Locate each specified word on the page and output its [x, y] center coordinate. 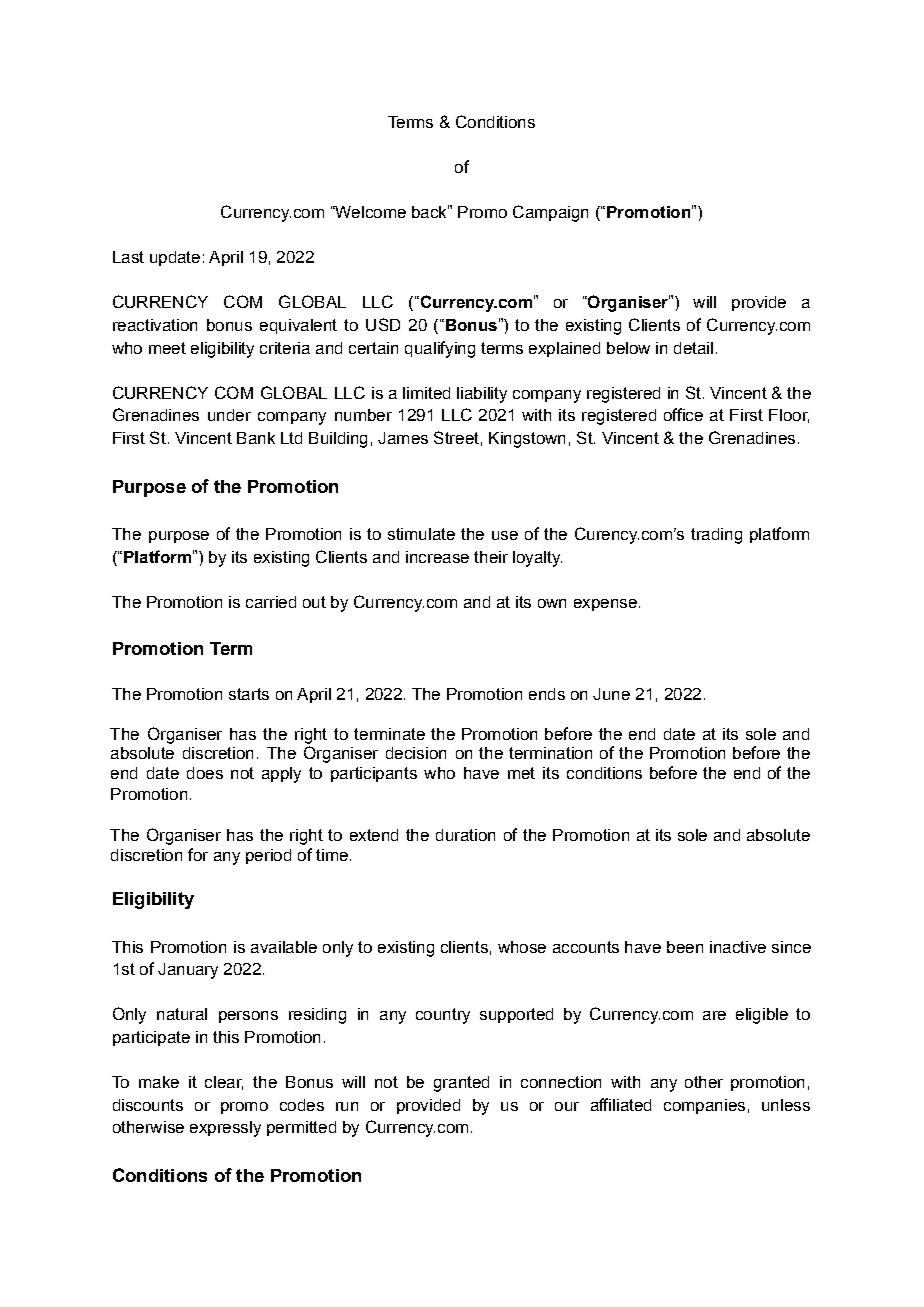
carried [271, 602]
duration [465, 835]
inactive [738, 947]
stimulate [421, 534]
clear [224, 1083]
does [205, 773]
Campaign [550, 213]
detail [693, 348]
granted [461, 1084]
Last [128, 257]
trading [716, 536]
